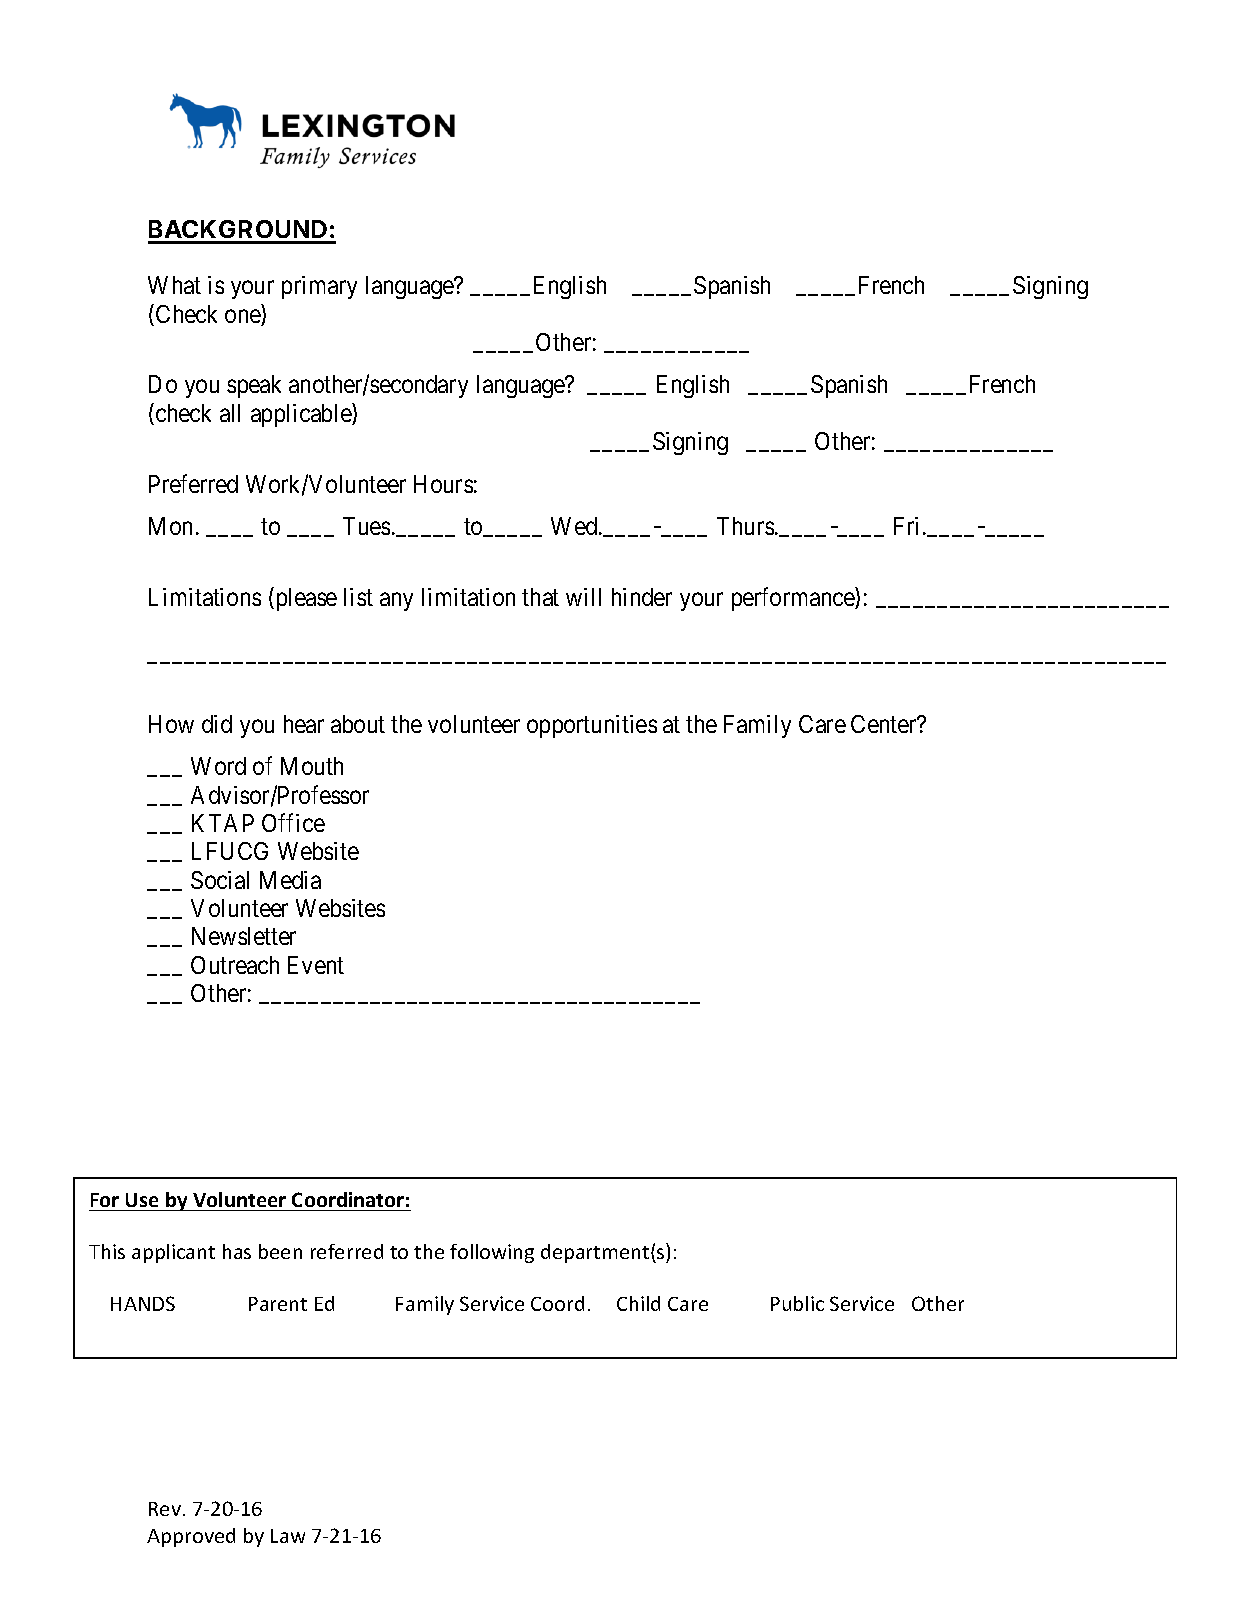  Describe the element at coordinates (220, 880) in the page. I see `Social` at that location.
